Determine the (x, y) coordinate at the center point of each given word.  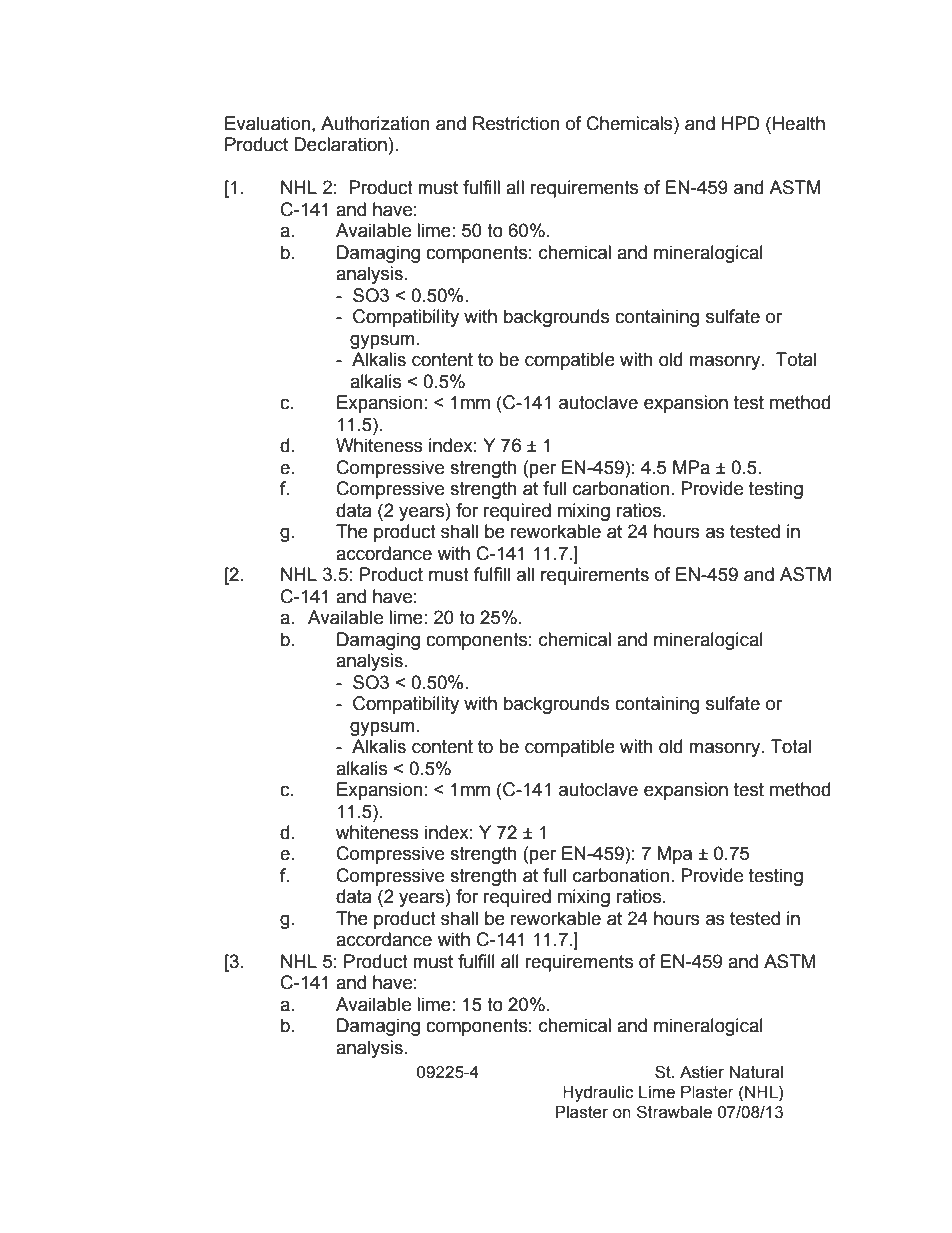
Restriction (516, 123)
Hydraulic (598, 1094)
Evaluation (267, 123)
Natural (756, 1072)
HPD (741, 123)
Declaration (340, 144)
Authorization (375, 123)
